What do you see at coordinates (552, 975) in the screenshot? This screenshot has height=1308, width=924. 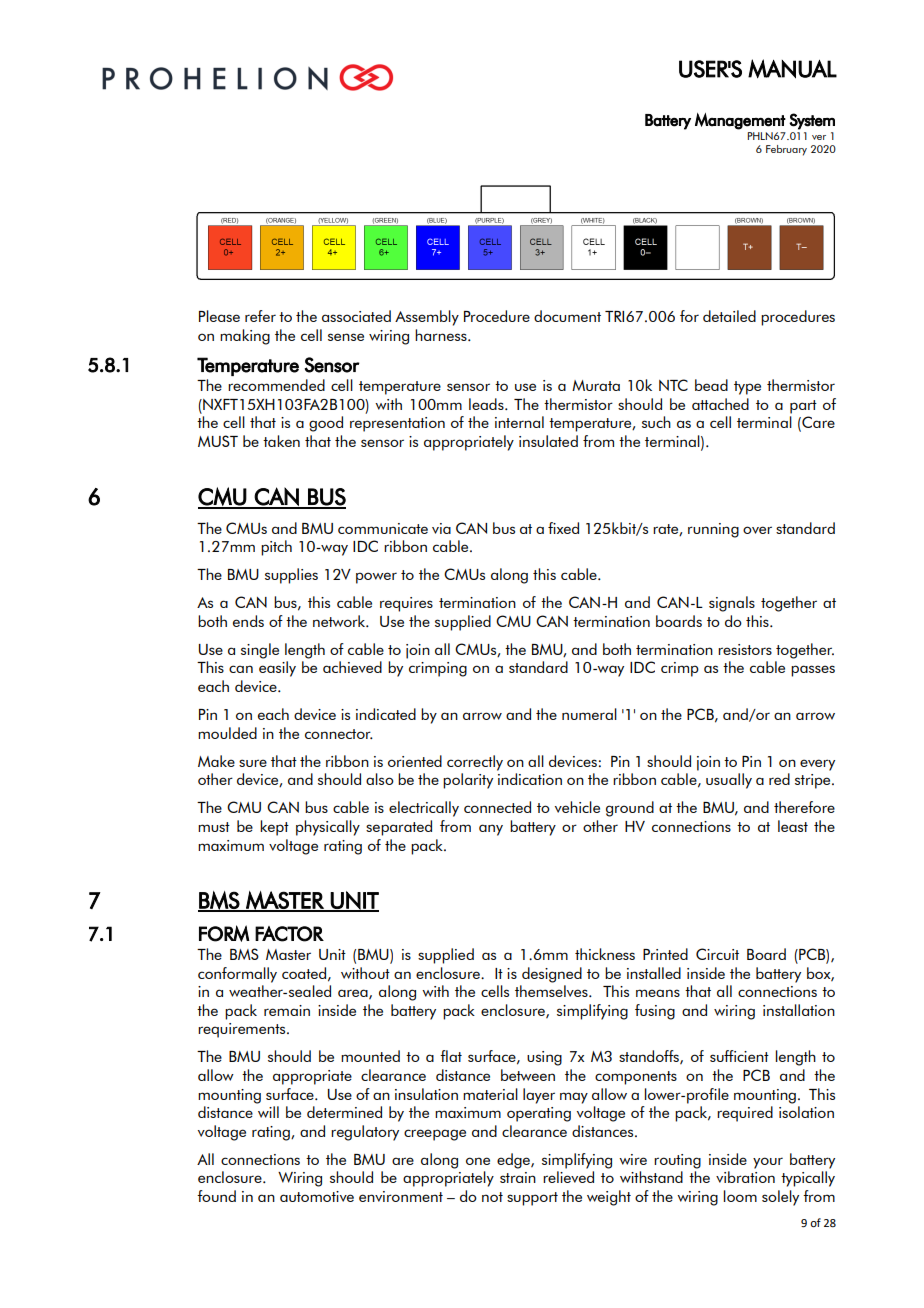 I see `designed` at bounding box center [552, 975].
